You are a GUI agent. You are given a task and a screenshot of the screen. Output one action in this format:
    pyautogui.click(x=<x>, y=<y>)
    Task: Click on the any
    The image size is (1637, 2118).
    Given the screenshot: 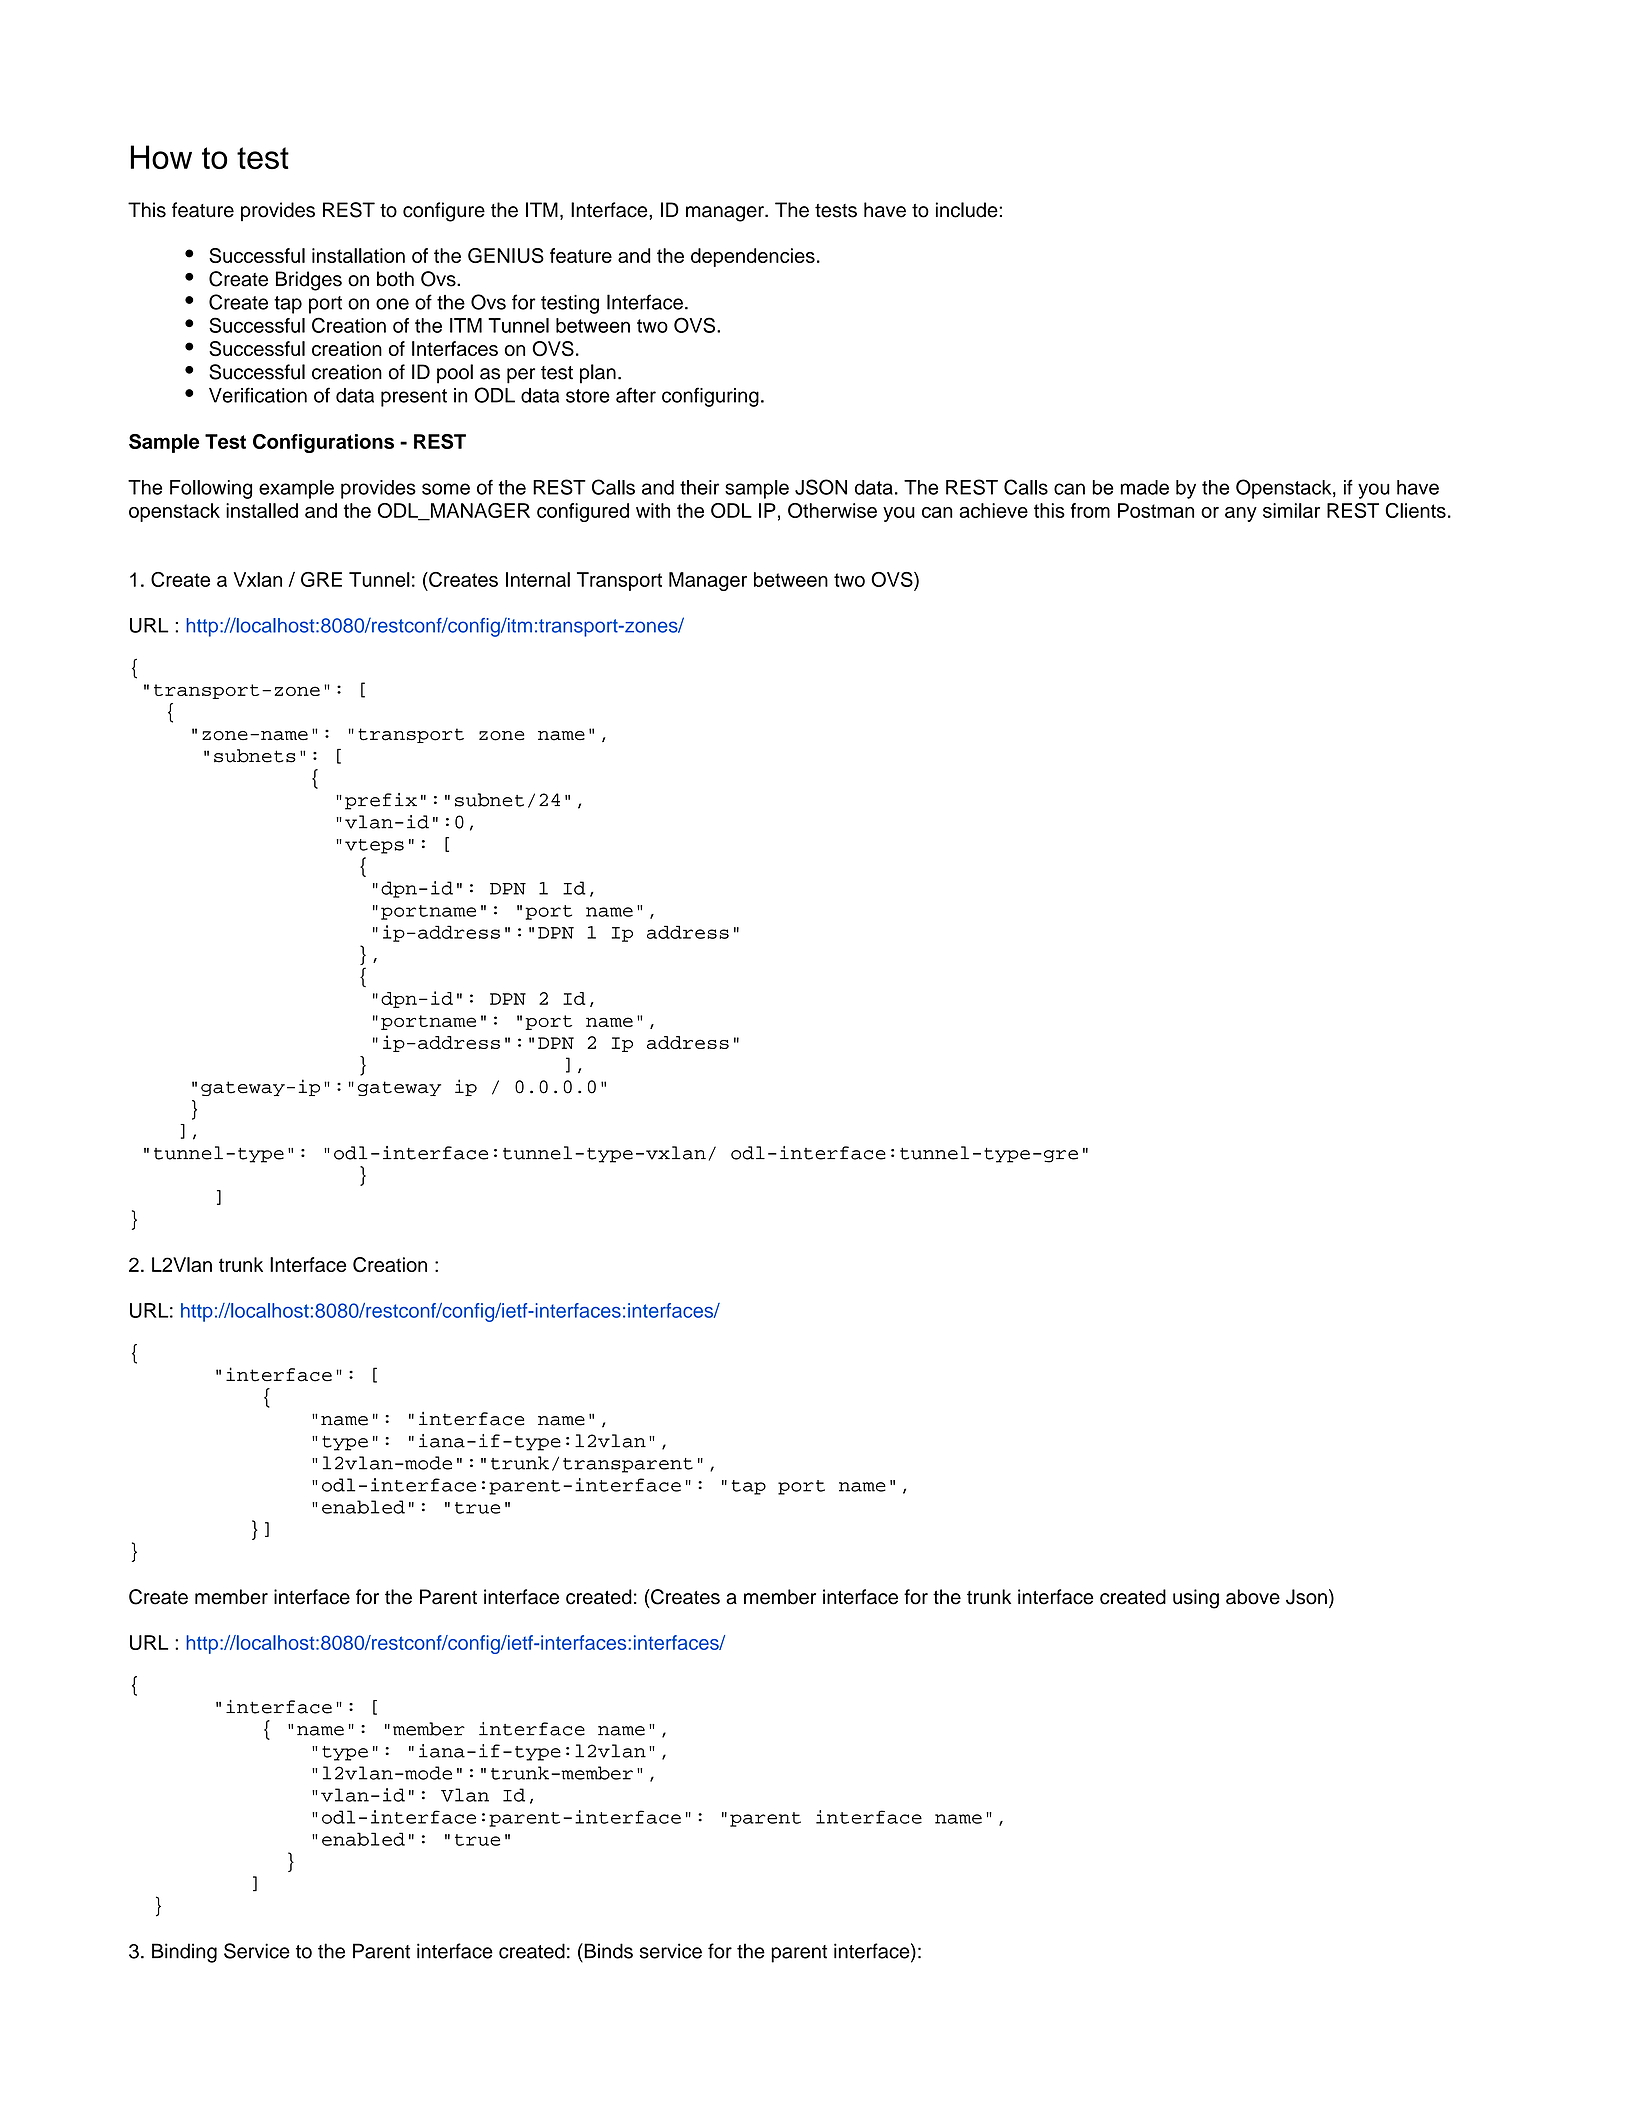 What is the action you would take?
    pyautogui.click(x=1241, y=514)
